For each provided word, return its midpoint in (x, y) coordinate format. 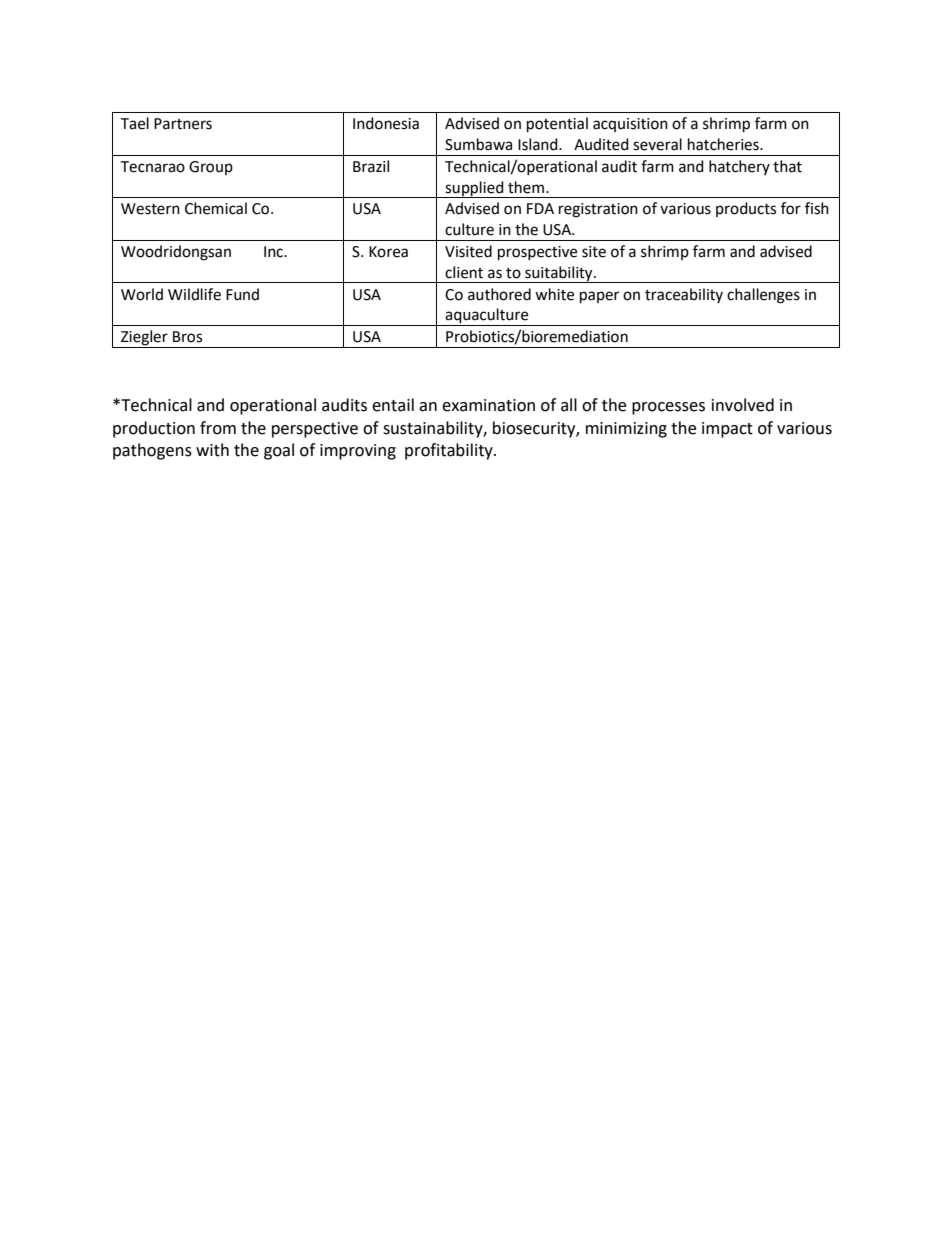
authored (499, 294)
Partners (183, 124)
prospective (537, 253)
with (212, 450)
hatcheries (724, 144)
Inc (274, 252)
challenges (763, 296)
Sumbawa (478, 144)
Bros (187, 337)
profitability (450, 451)
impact (727, 430)
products (746, 209)
